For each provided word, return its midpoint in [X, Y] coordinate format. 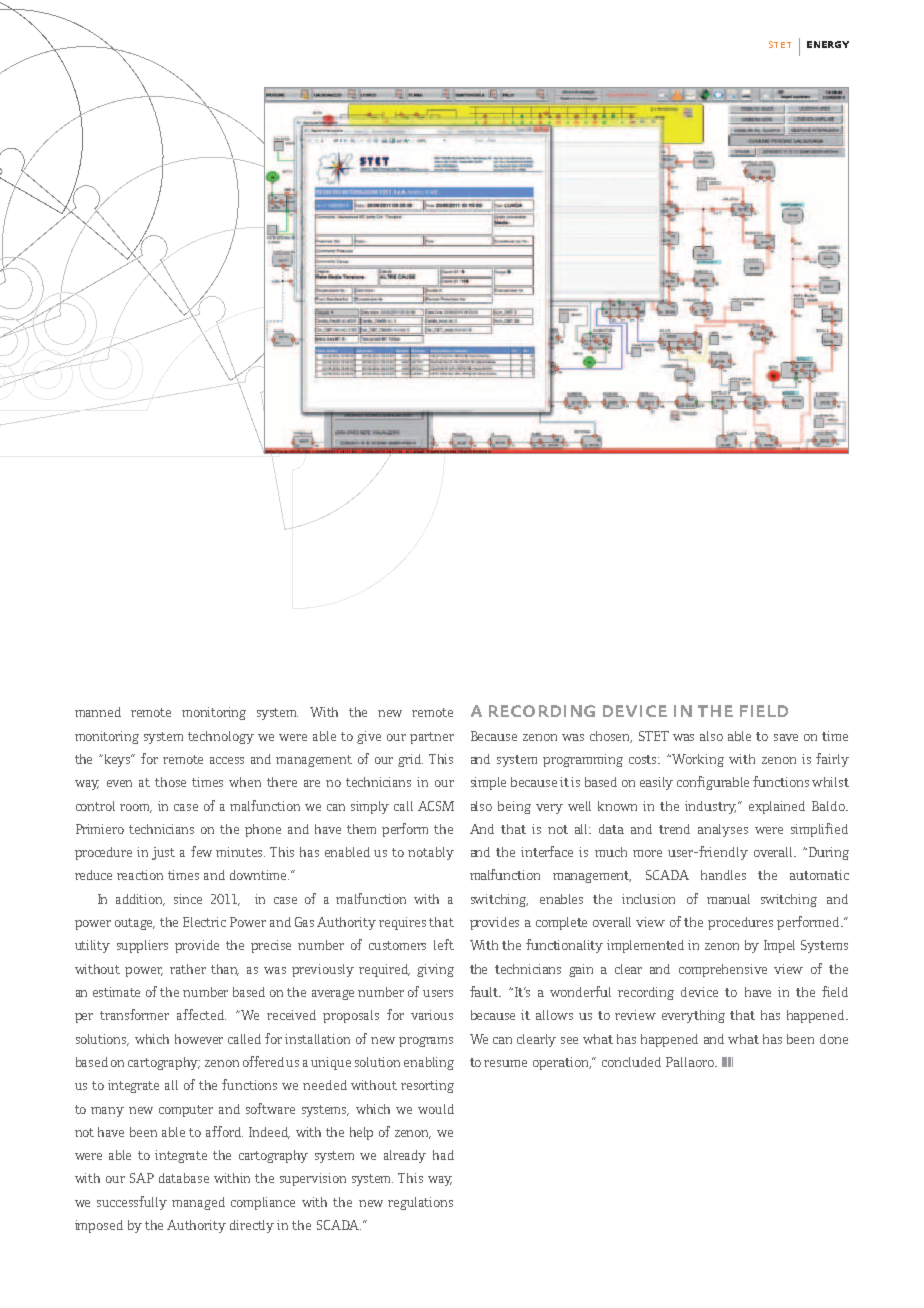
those [170, 782]
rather [188, 969]
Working [697, 760]
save [786, 737]
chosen [611, 737]
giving [435, 970]
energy [828, 44]
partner [432, 738]
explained [777, 807]
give [369, 737]
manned [98, 712]
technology [221, 737]
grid [410, 760]
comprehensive [723, 970]
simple [488, 783]
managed [198, 1203]
